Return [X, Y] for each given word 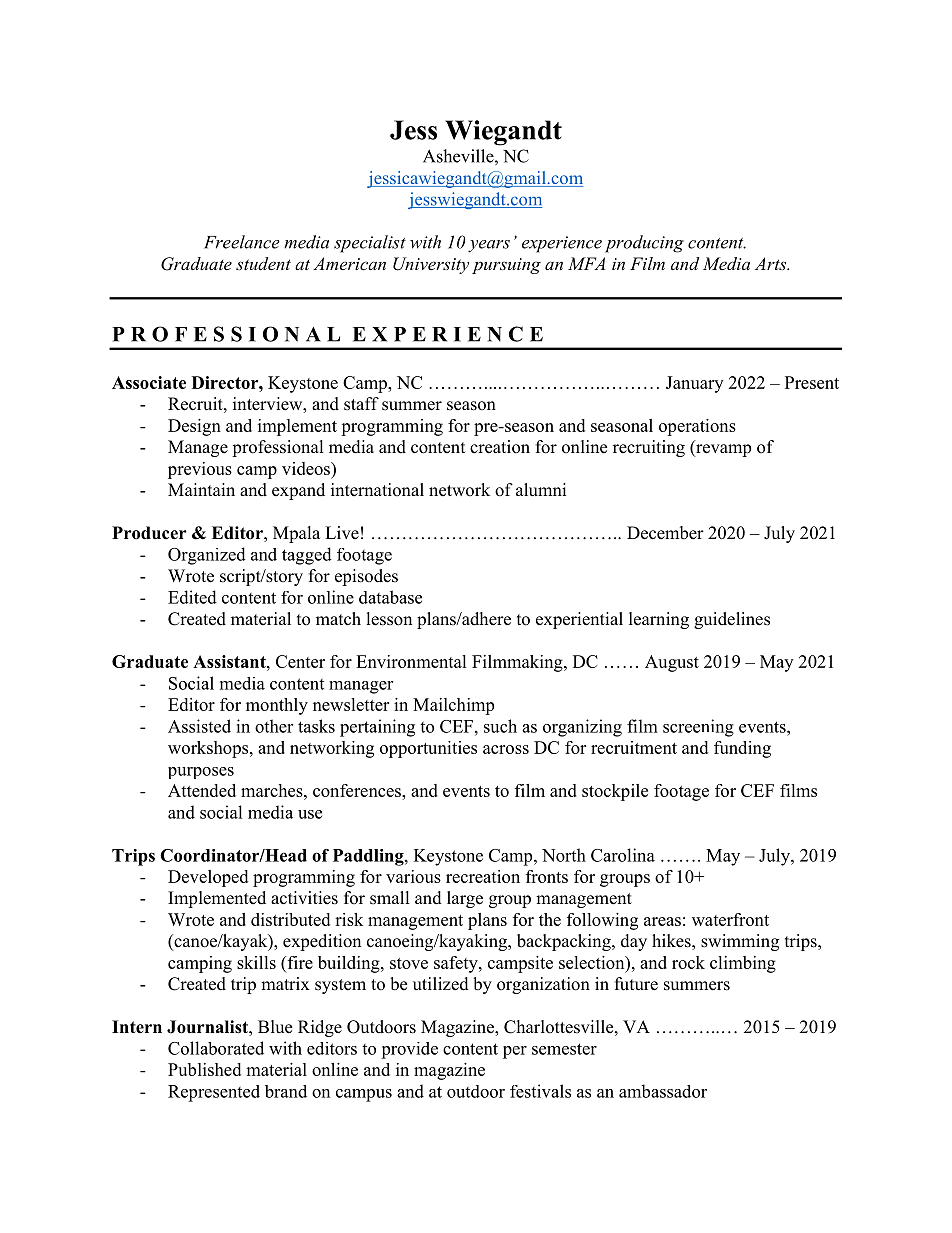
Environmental [411, 661]
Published [204, 1069]
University [431, 265]
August [672, 663]
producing [644, 244]
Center [300, 661]
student [263, 263]
